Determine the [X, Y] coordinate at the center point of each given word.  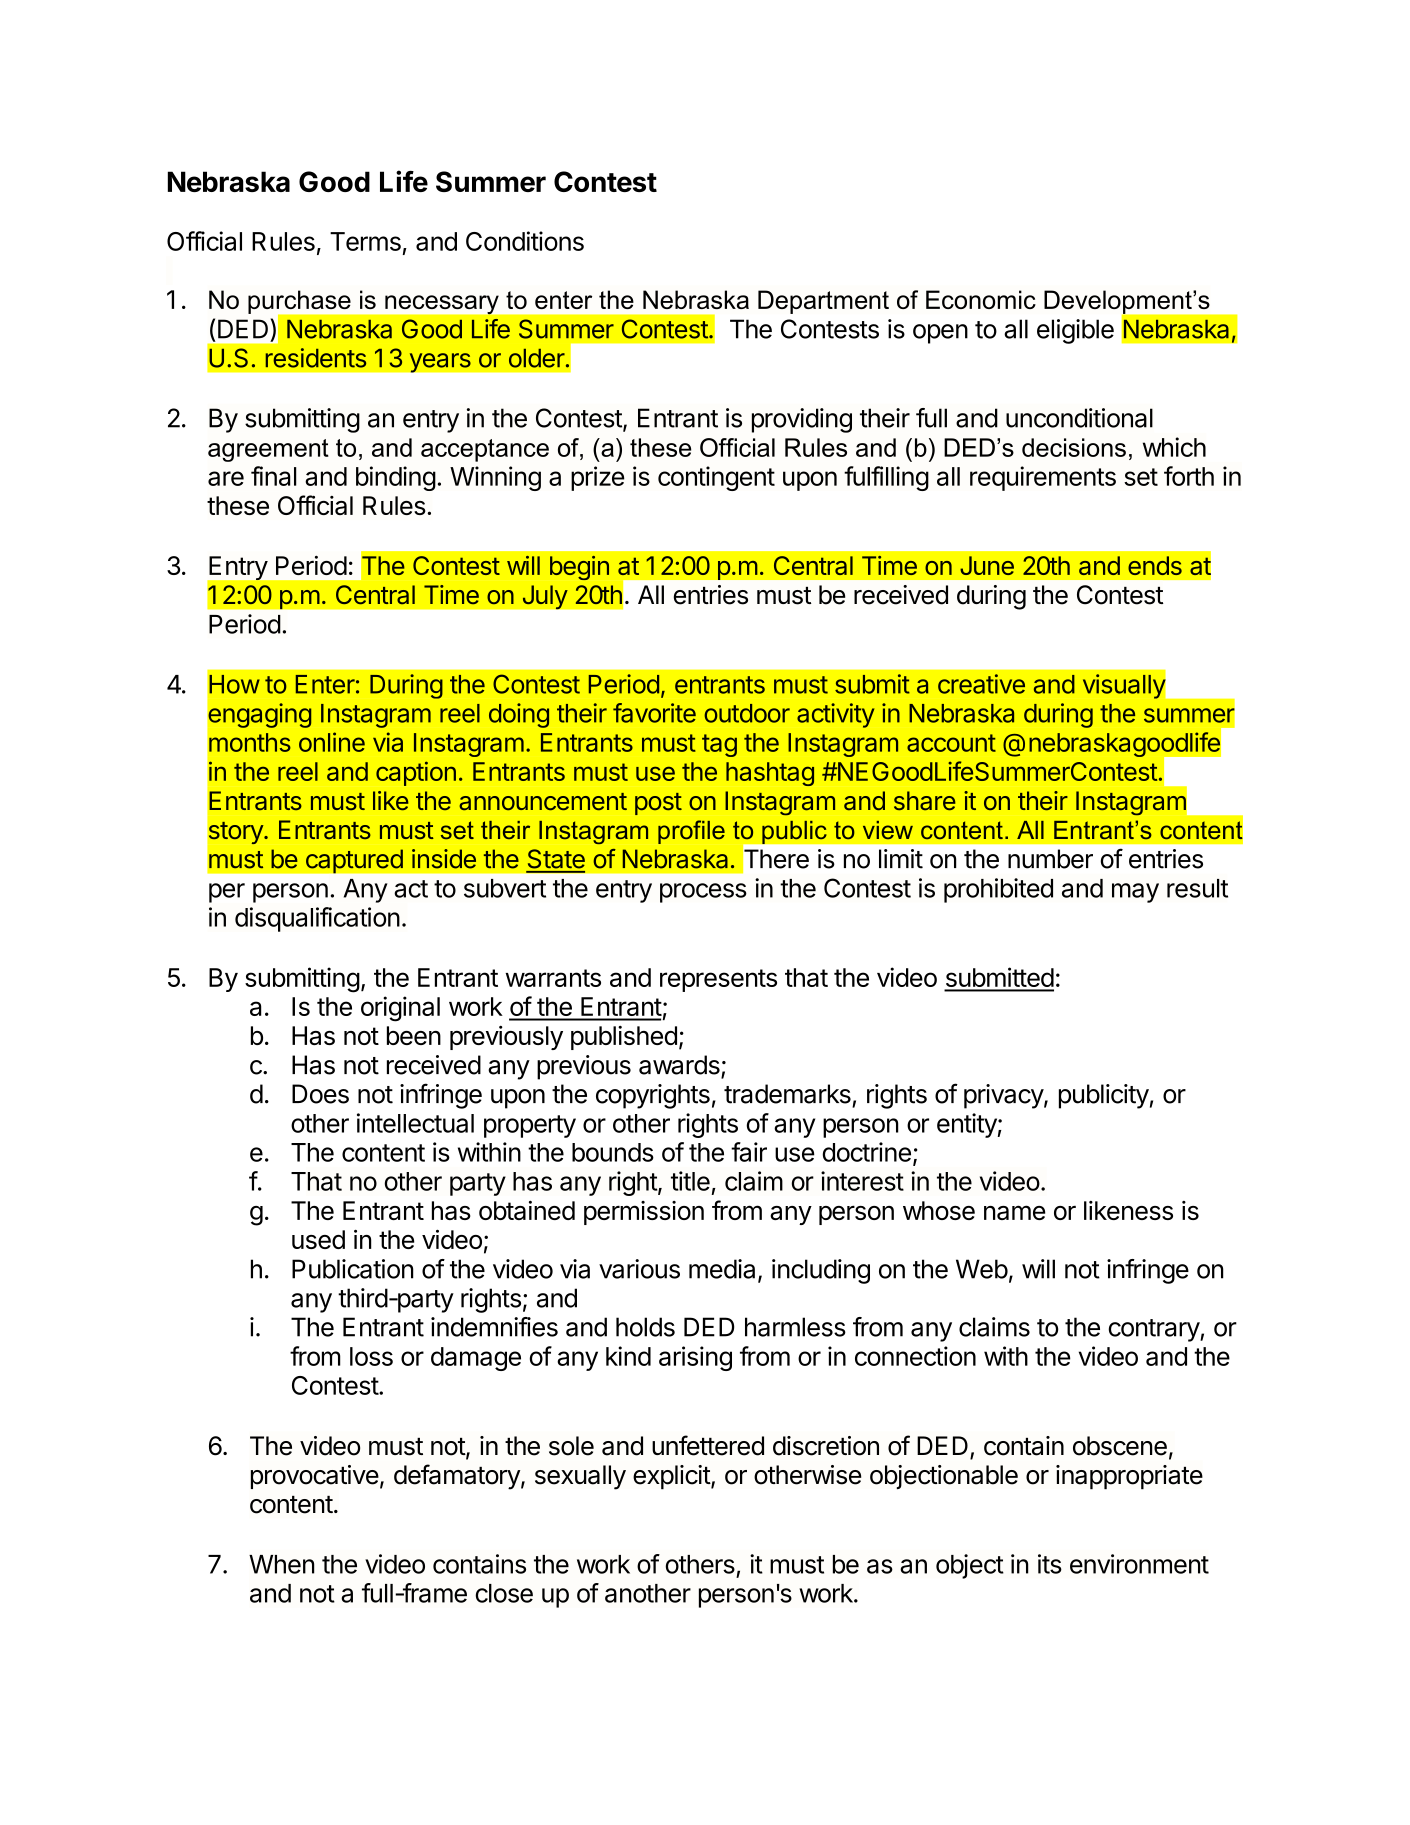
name [1014, 1212]
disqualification [317, 919]
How [234, 684]
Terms [365, 241]
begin [579, 568]
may [1135, 893]
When [282, 1564]
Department [823, 302]
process [703, 893]
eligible [1075, 331]
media [722, 1269]
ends [1155, 565]
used [318, 1239]
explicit [672, 1477]
